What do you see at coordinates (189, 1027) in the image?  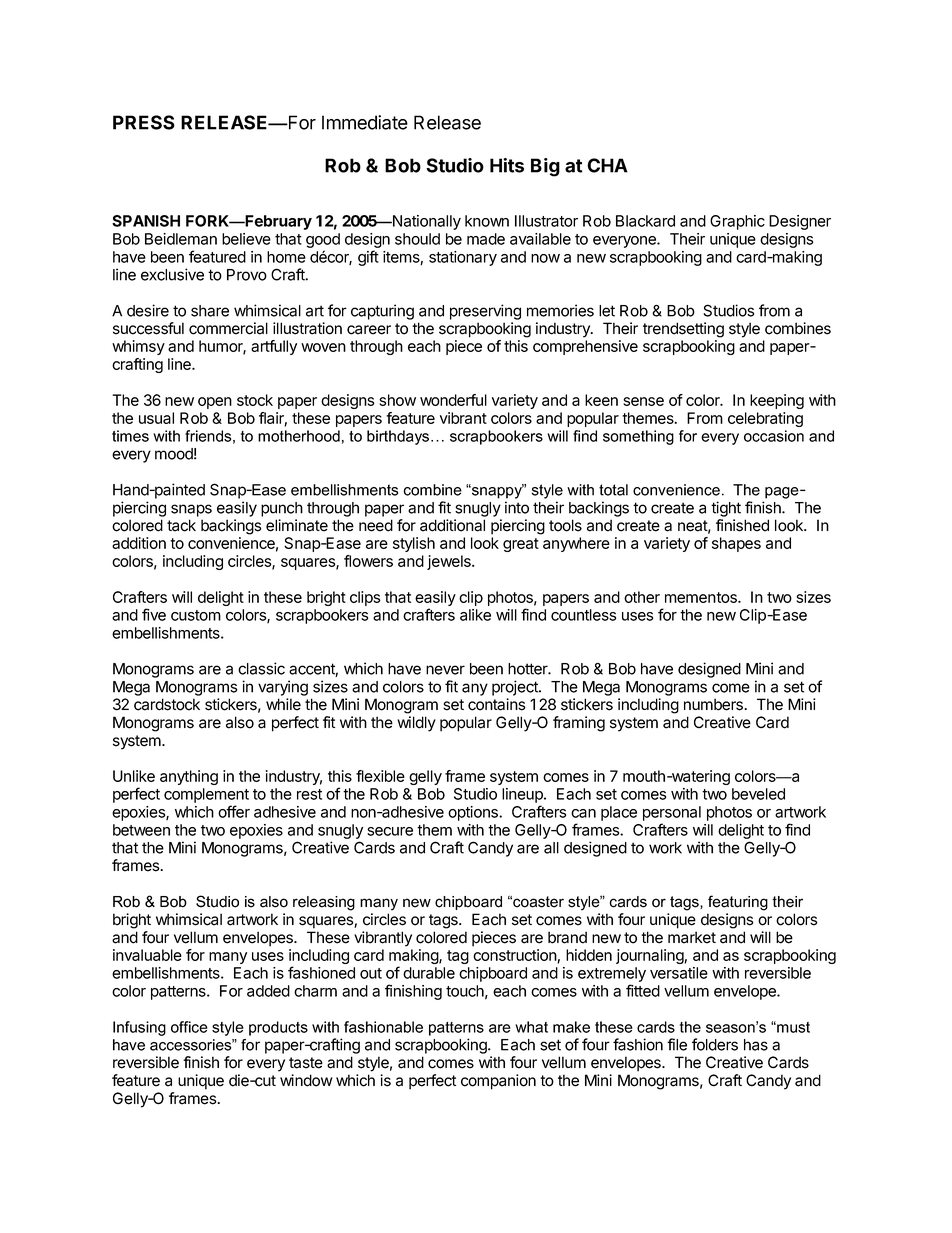 I see `office` at bounding box center [189, 1027].
